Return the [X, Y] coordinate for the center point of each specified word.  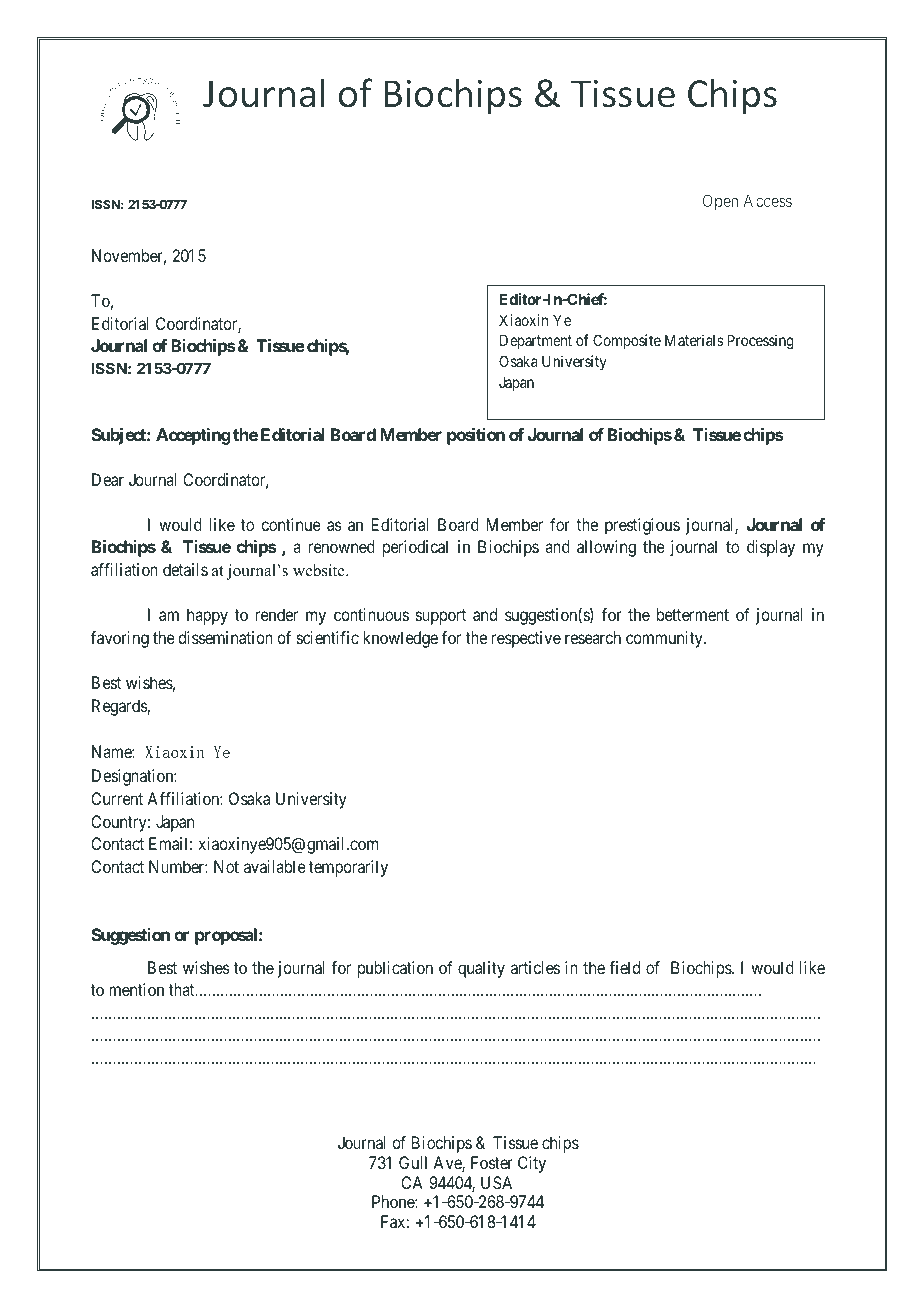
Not [226, 866]
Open [720, 202]
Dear [108, 479]
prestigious [642, 526]
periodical [415, 548]
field [624, 967]
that [183, 989]
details [185, 569]
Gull [413, 1162]
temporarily [348, 868]
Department [536, 341]
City [532, 1164]
